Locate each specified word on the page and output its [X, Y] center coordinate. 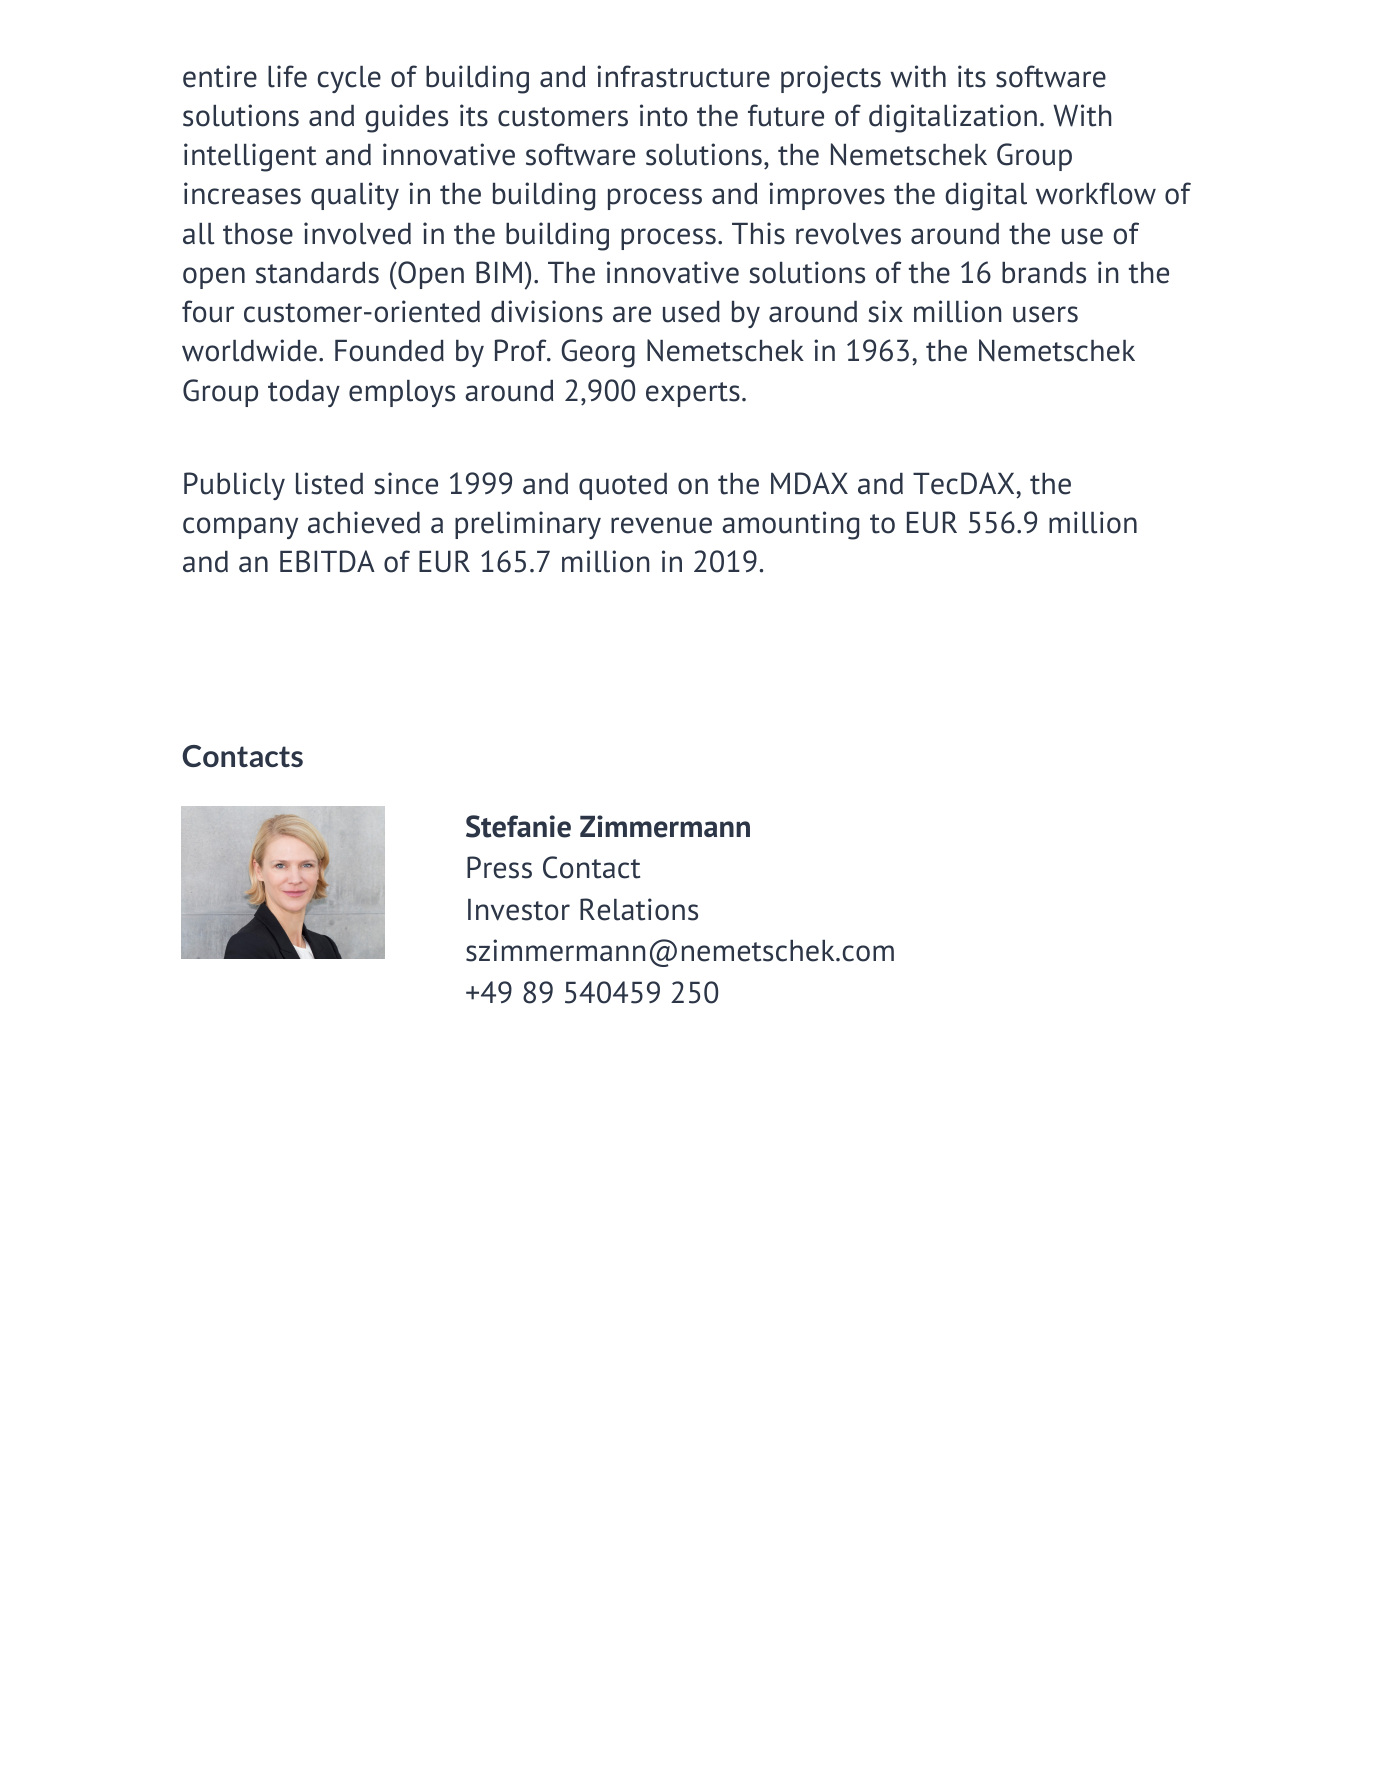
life [287, 76]
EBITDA [327, 561]
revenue [661, 525]
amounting [790, 525]
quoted [623, 486]
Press [499, 867]
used [691, 312]
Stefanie [518, 826]
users [1045, 314]
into [664, 115]
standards [317, 273]
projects [831, 79]
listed [329, 483]
